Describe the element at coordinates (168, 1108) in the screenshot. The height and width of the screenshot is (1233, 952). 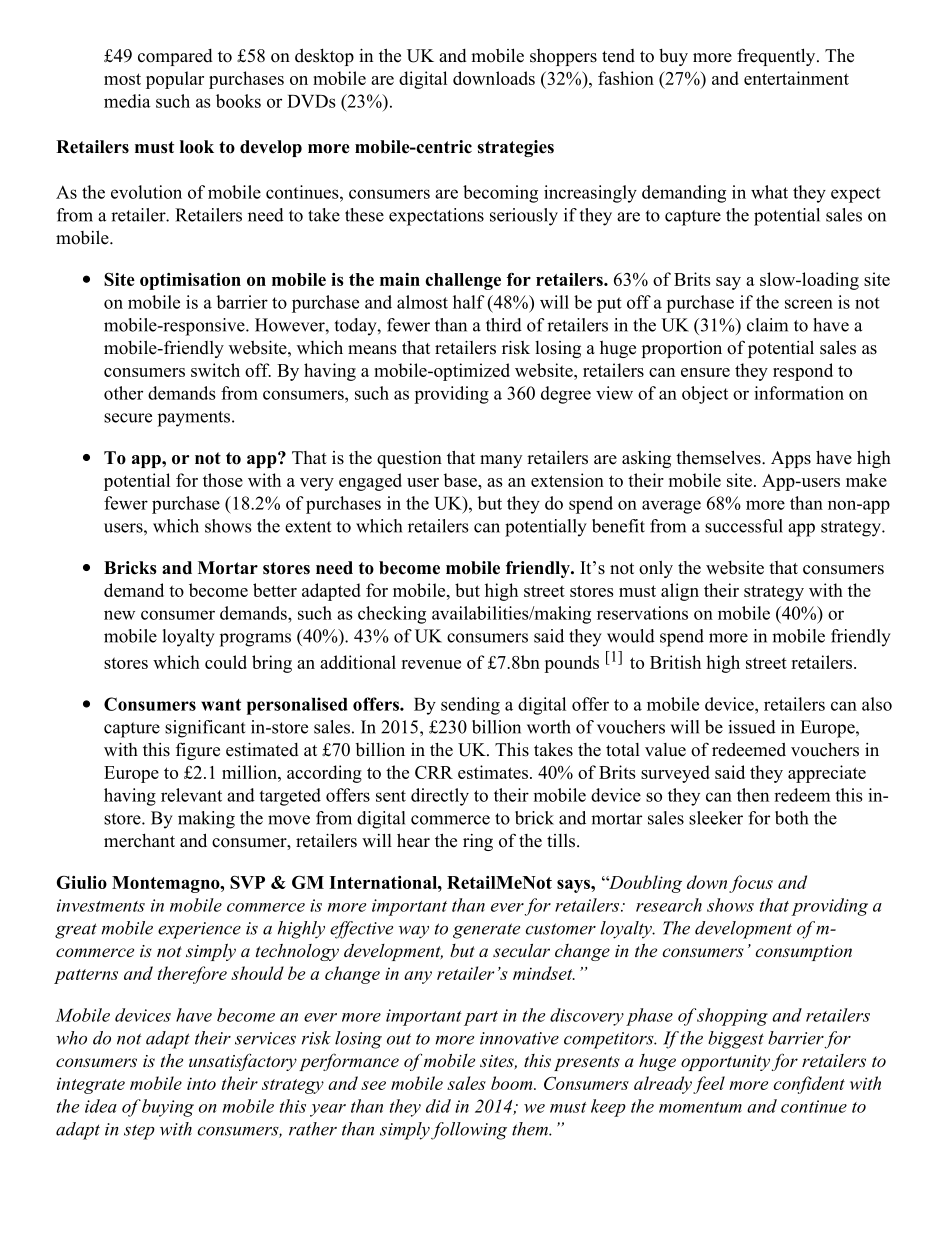
I see `buying` at that location.
